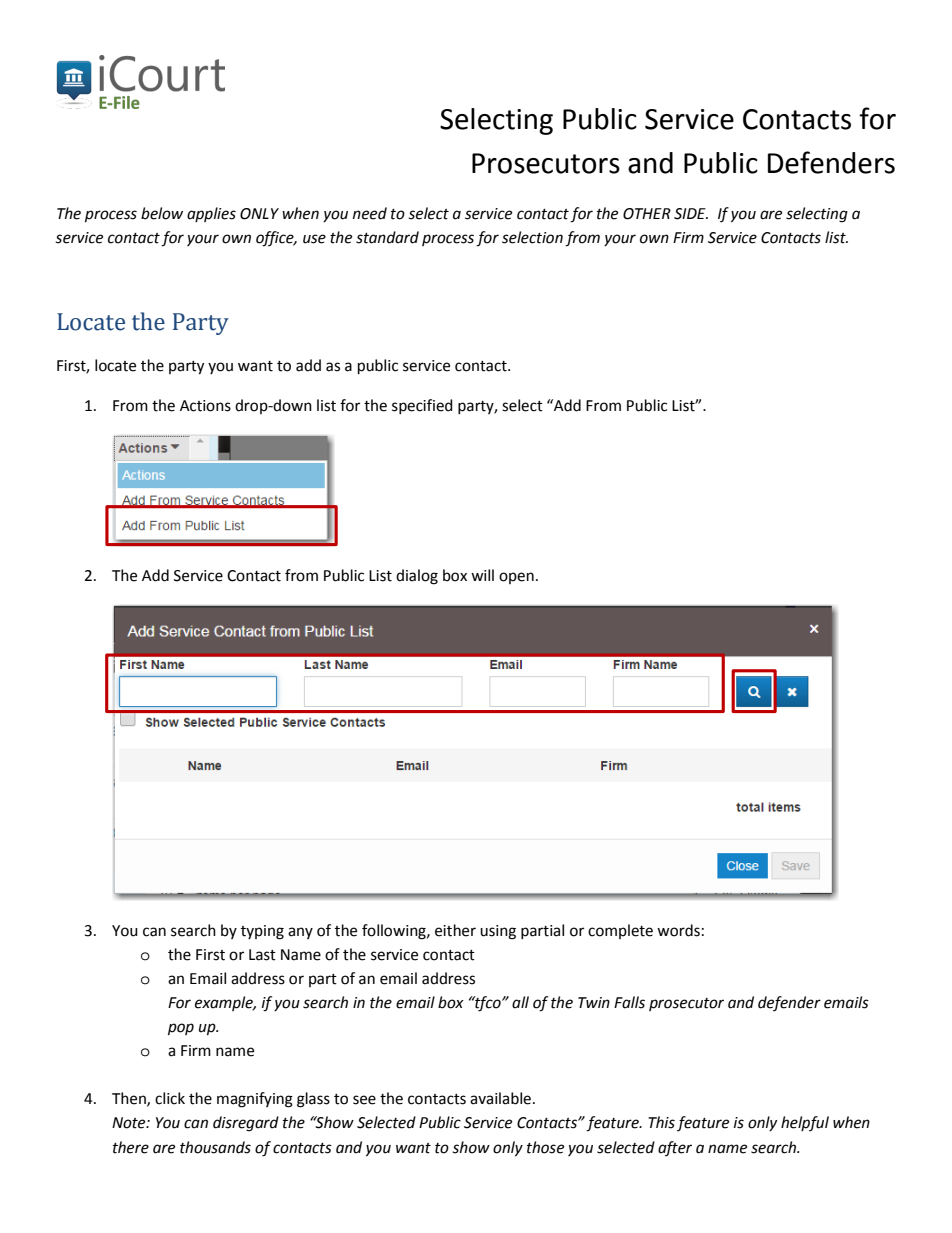 Image resolution: width=952 pixels, height=1233 pixels. What do you see at coordinates (387, 237) in the screenshot?
I see `standard` at bounding box center [387, 237].
